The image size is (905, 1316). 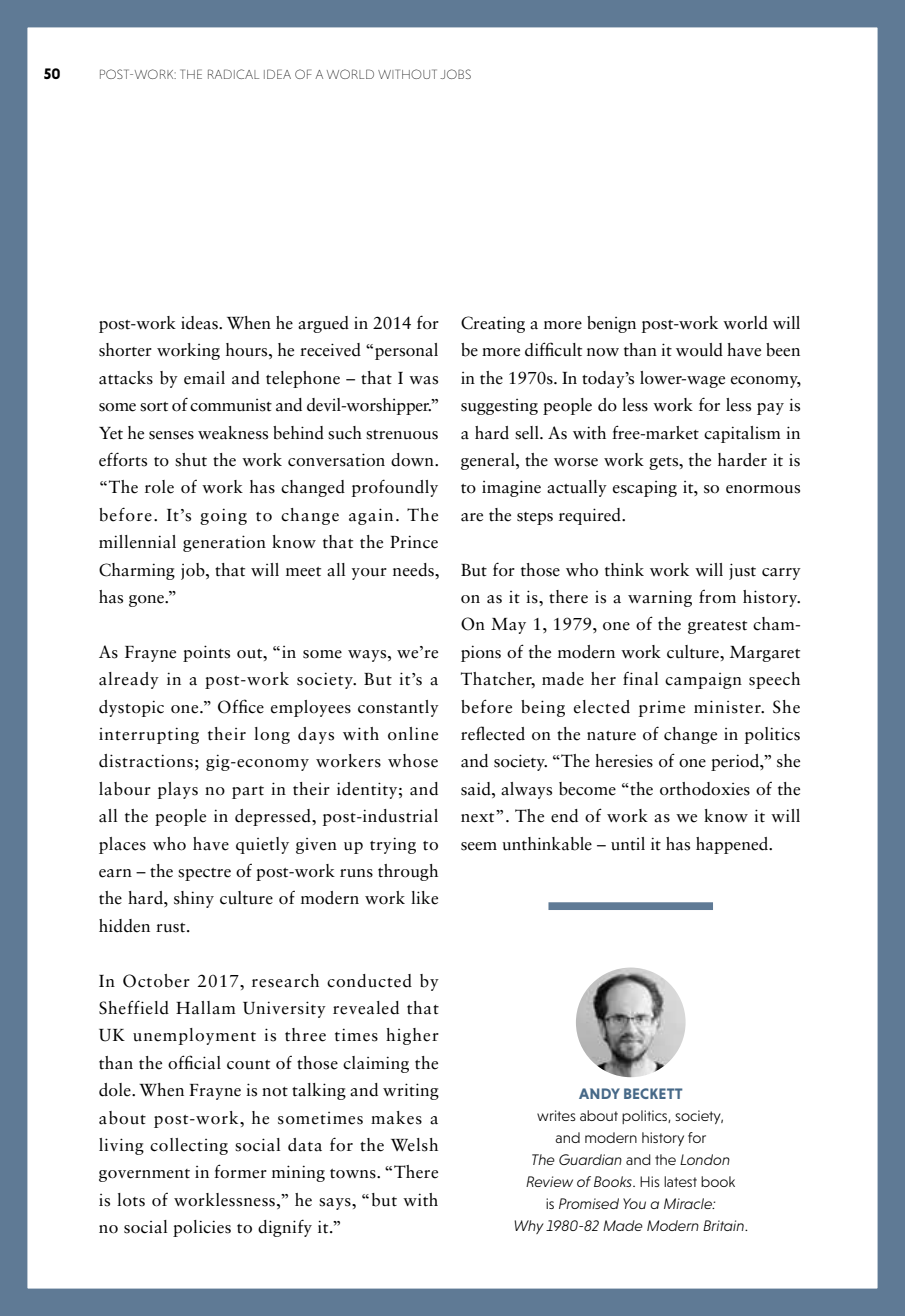 What do you see at coordinates (493, 324) in the screenshot?
I see `Creating` at bounding box center [493, 324].
